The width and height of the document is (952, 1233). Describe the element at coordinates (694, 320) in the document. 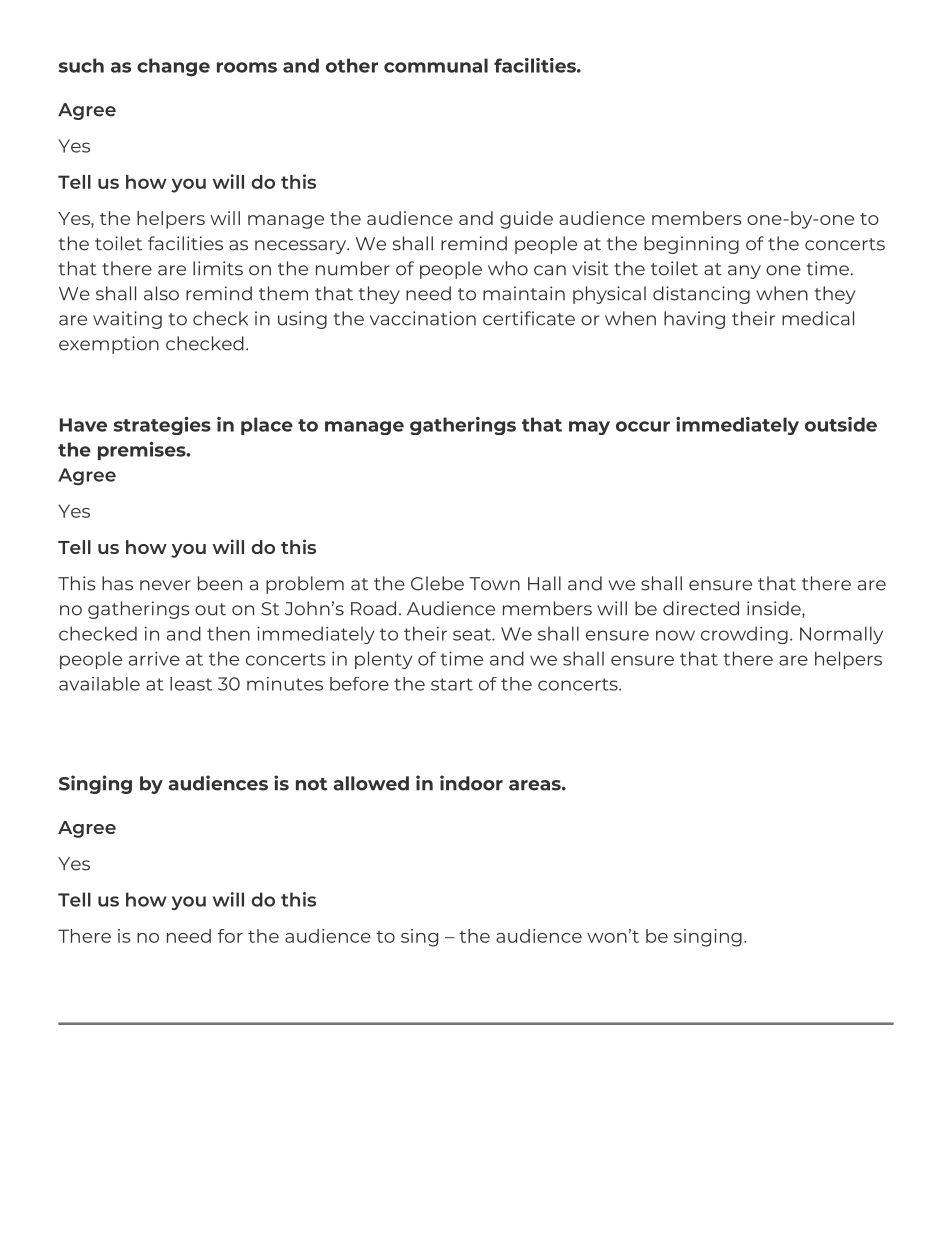

I see `having` at that location.
